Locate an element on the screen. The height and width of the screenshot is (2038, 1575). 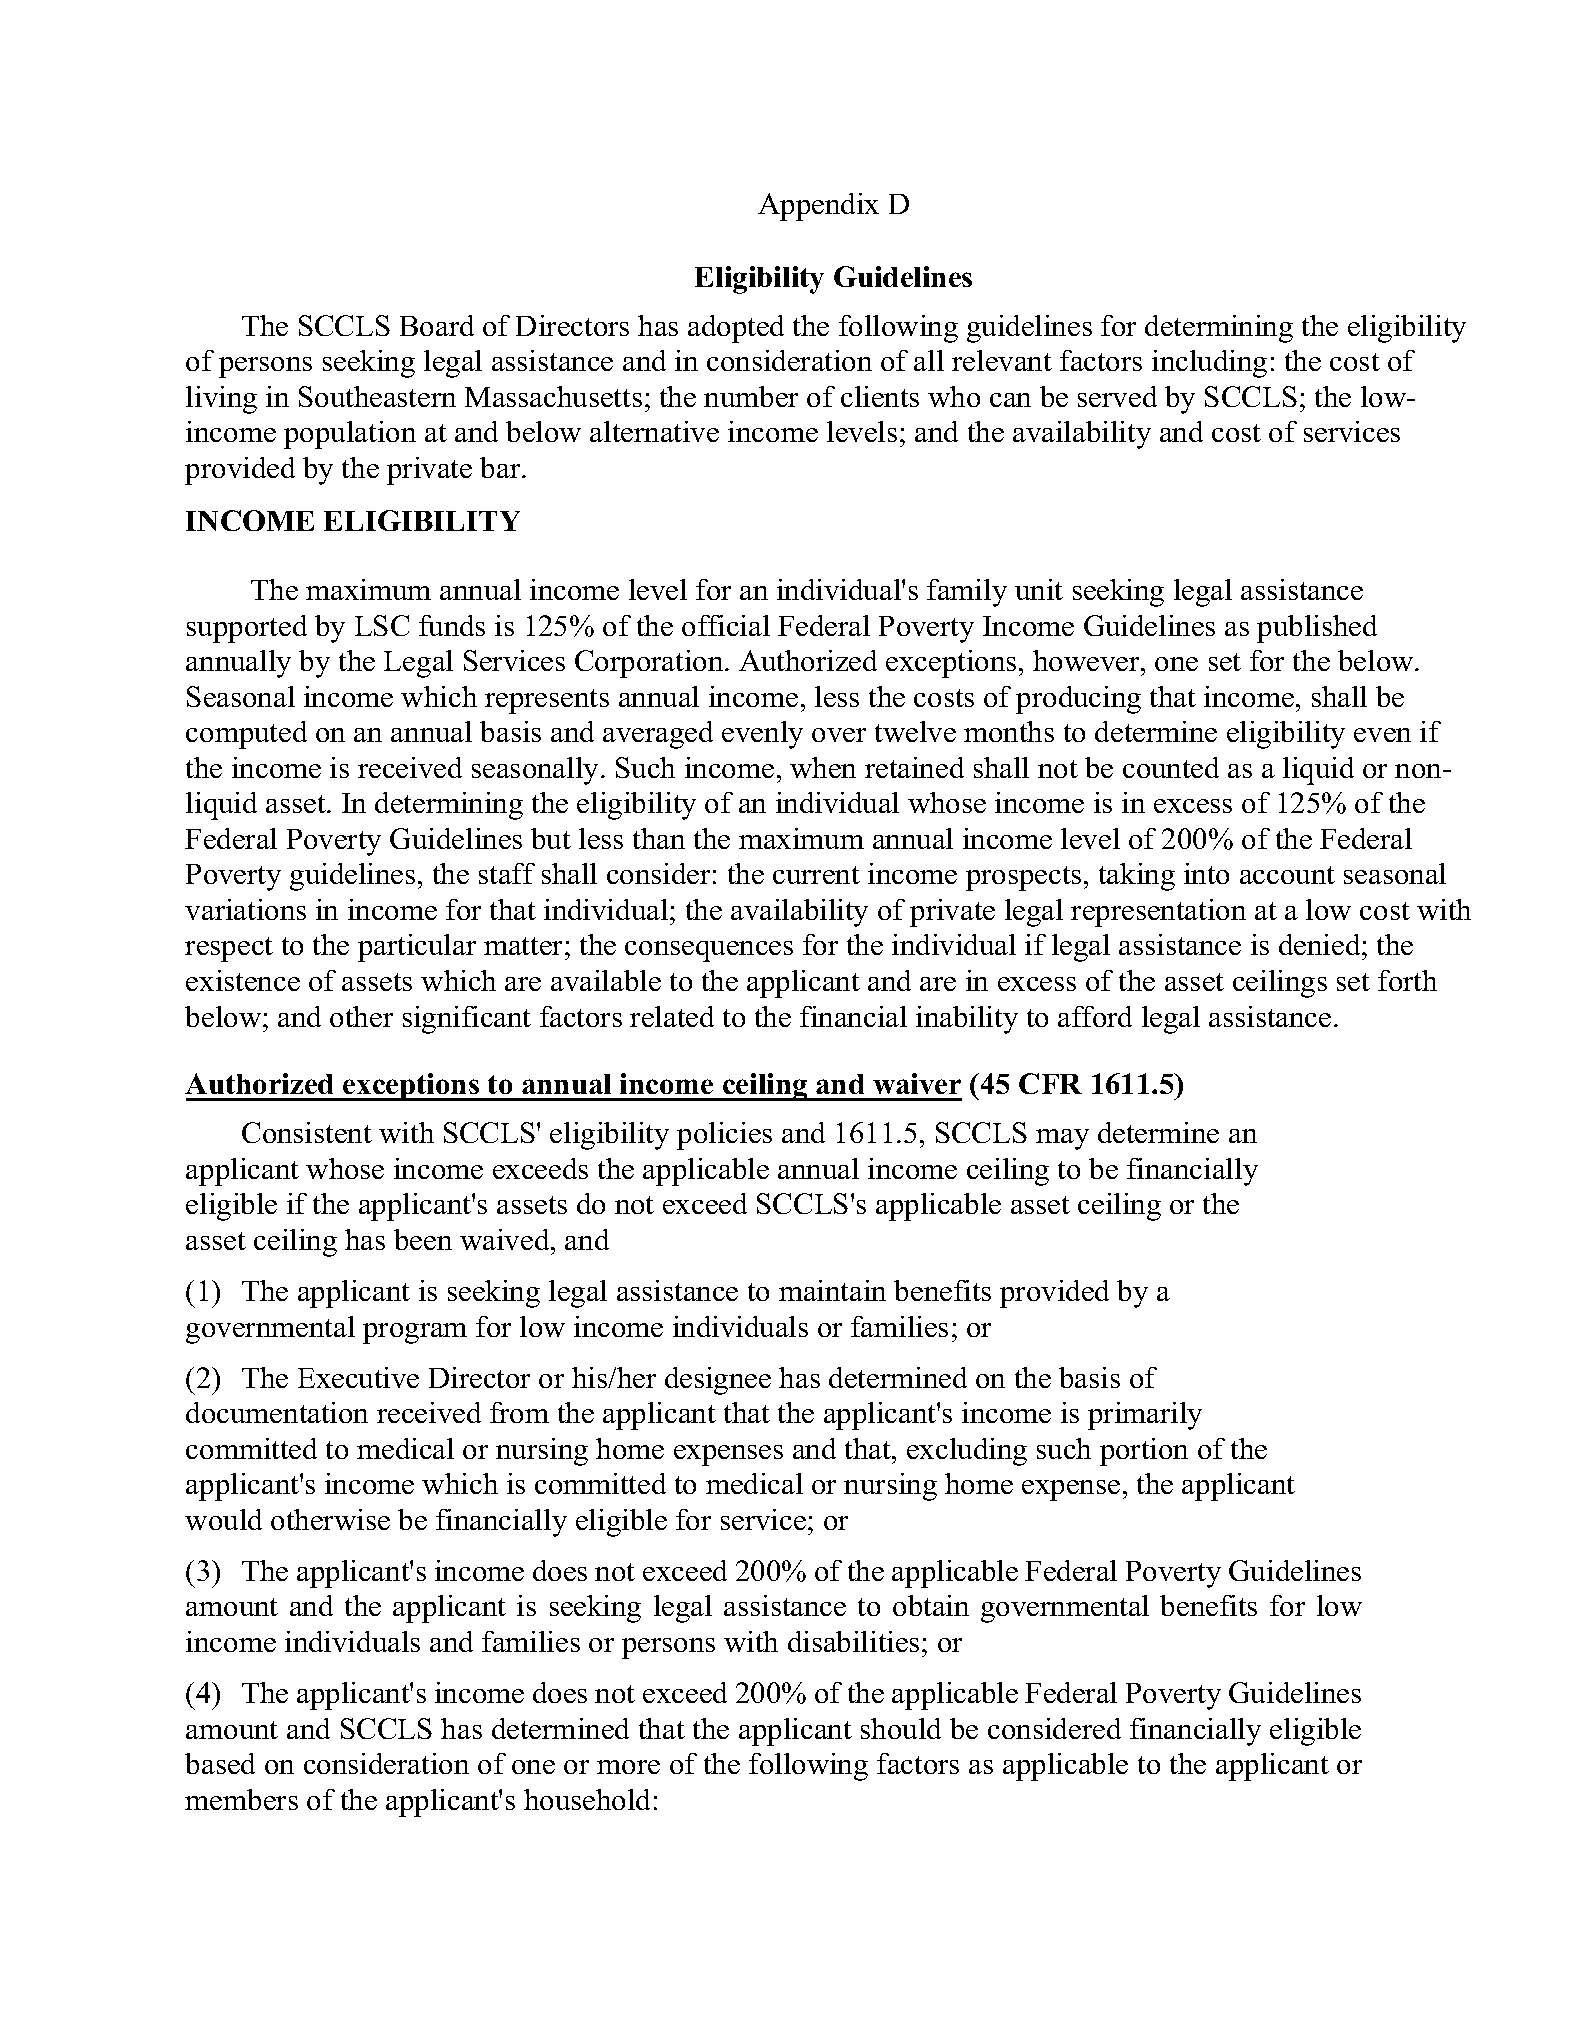
variations is located at coordinates (245, 909).
